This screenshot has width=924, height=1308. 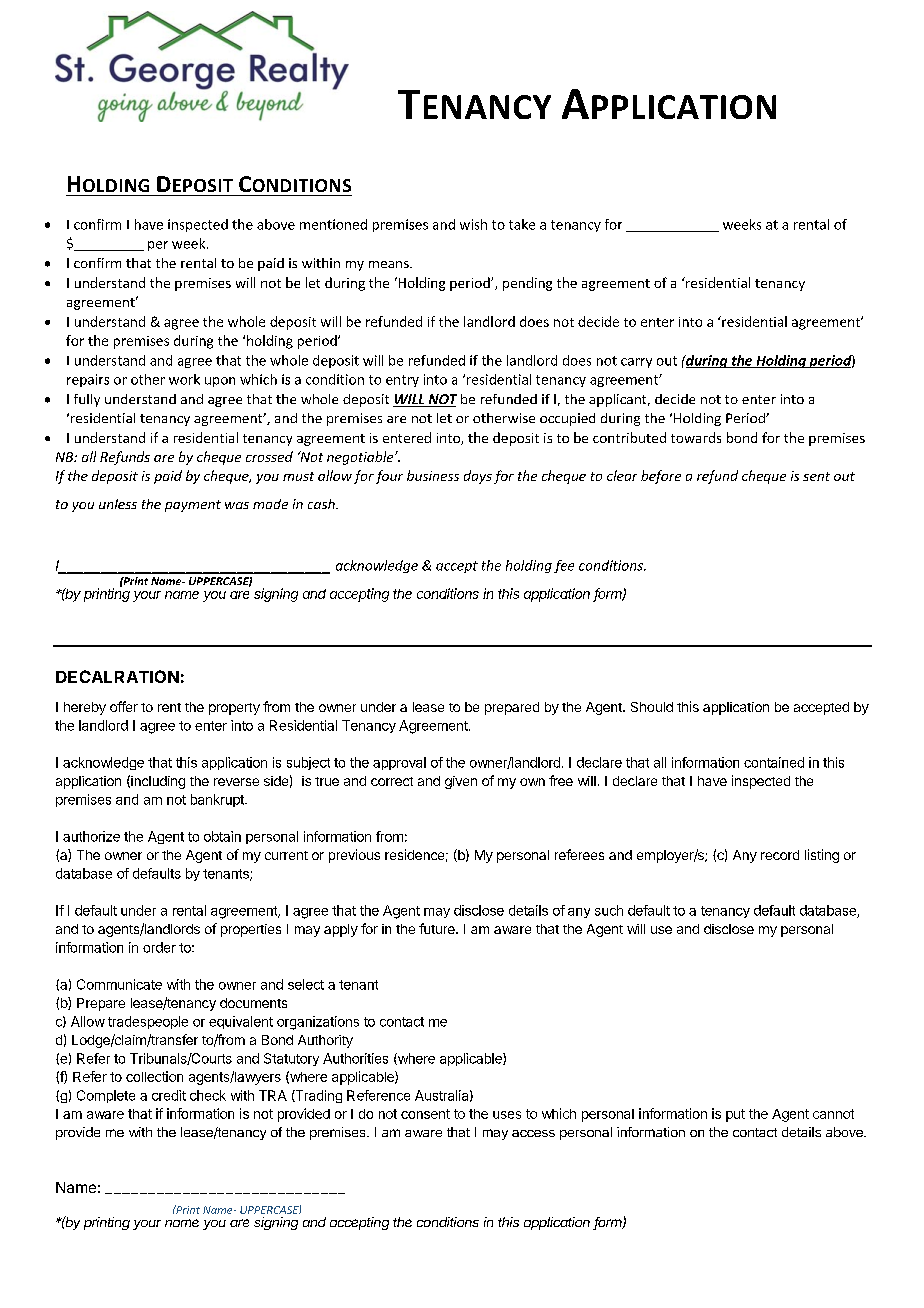 I want to click on wish, so click(x=473, y=224).
